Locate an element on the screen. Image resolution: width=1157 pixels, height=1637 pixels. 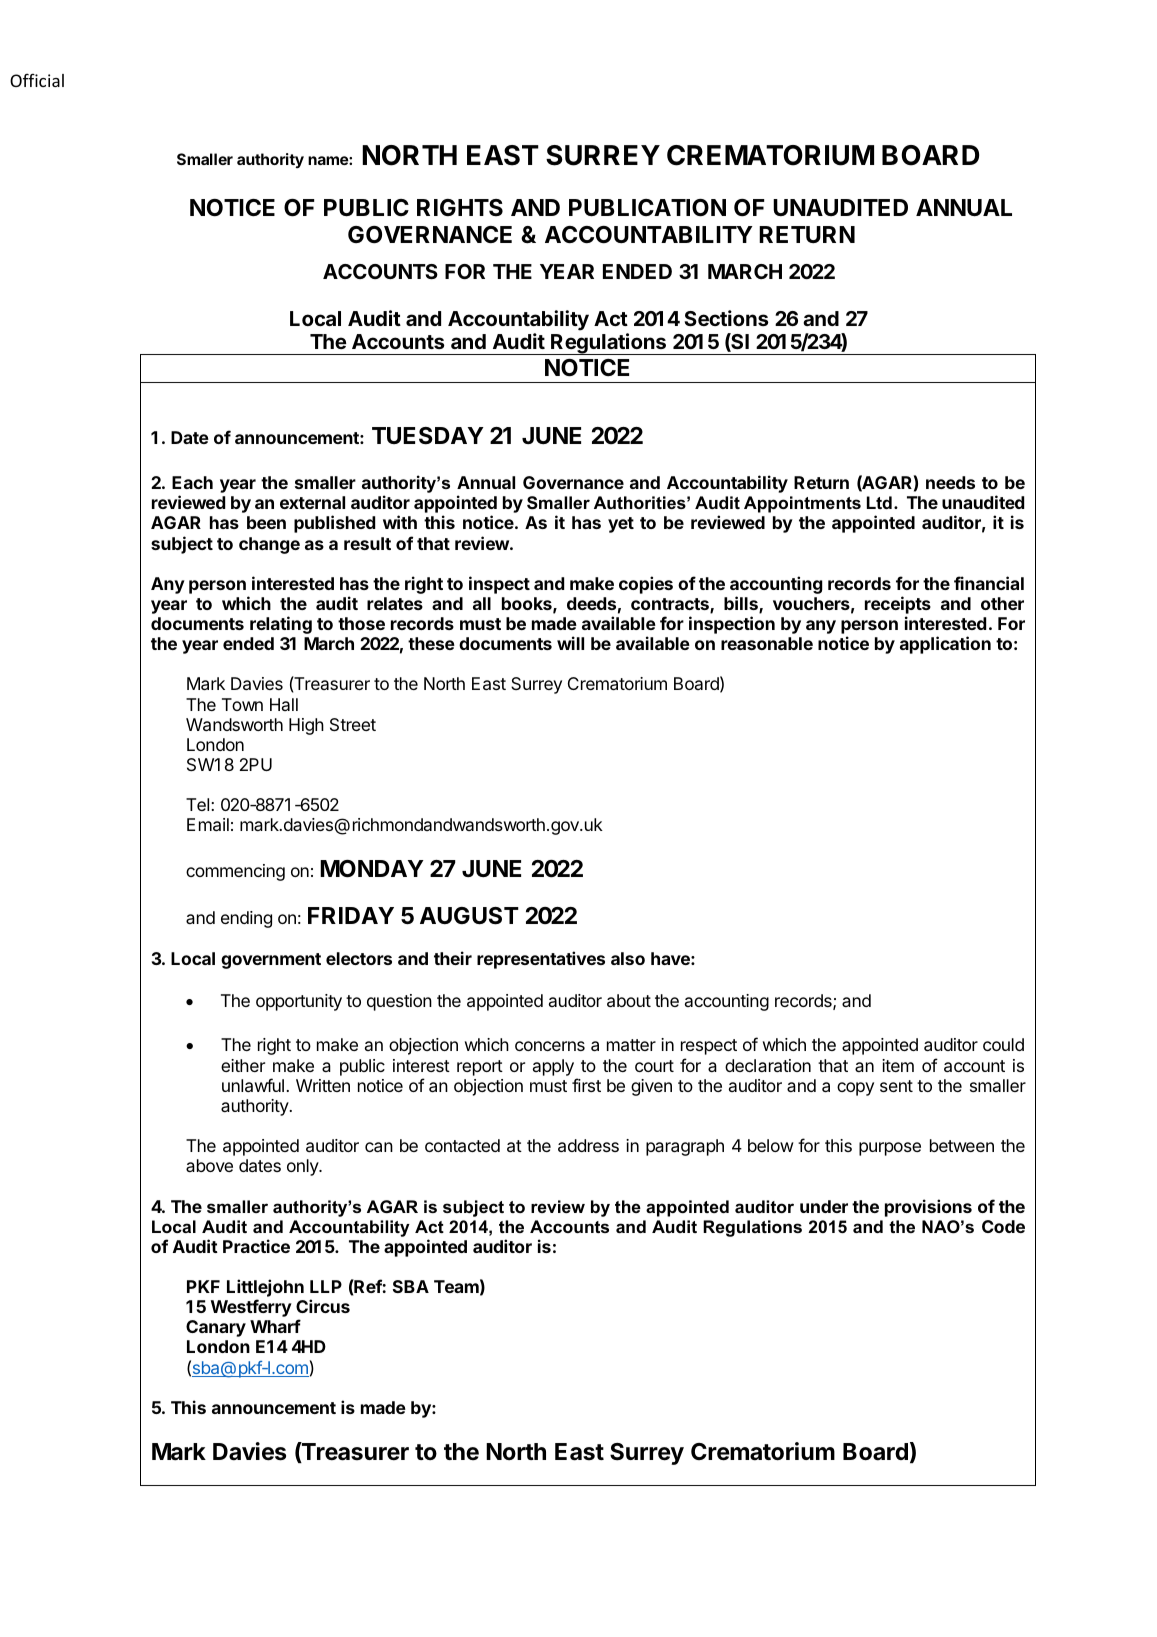
application is located at coordinates (945, 645).
